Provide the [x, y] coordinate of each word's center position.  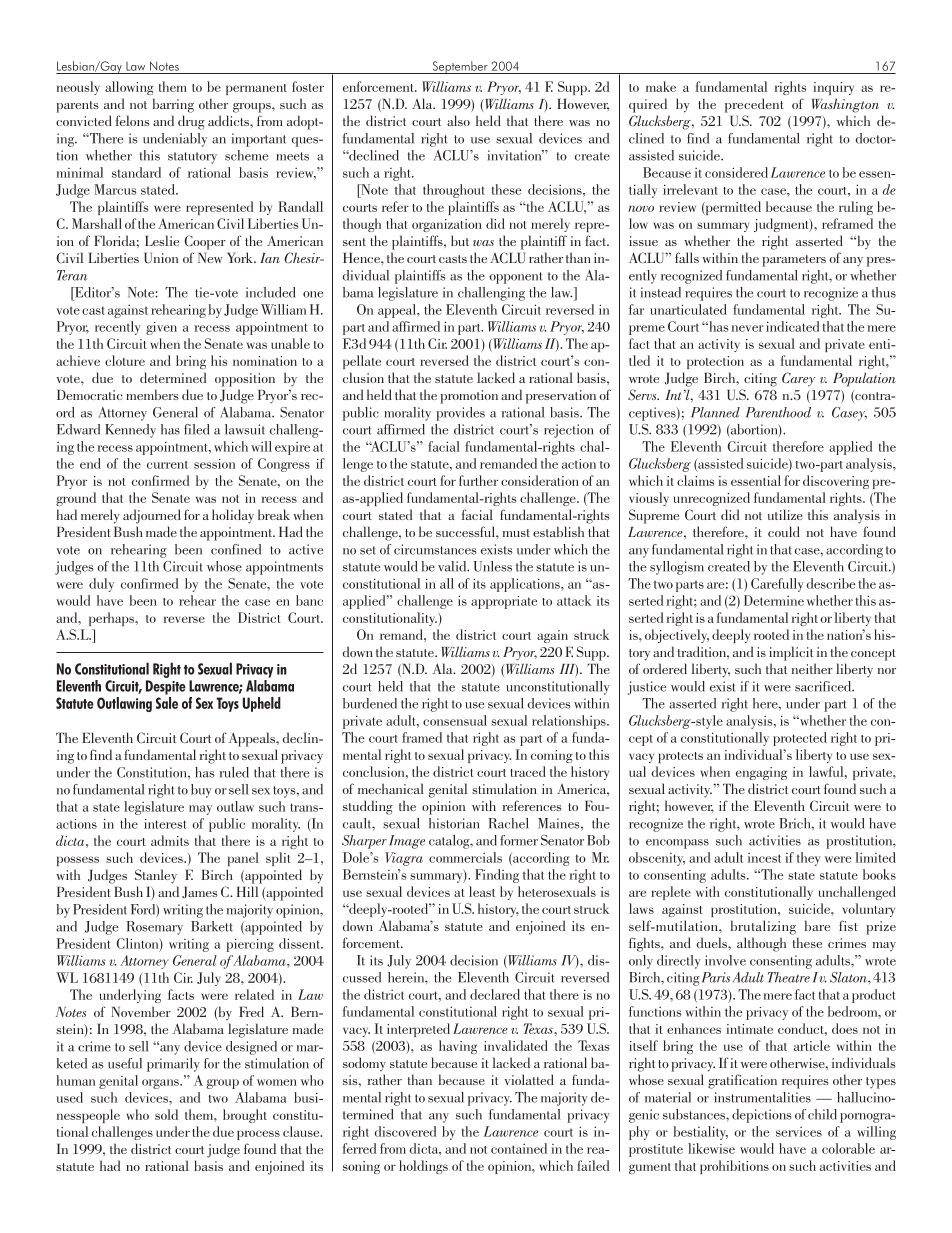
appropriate [504, 602]
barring [173, 105]
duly [101, 585]
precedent [754, 105]
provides [460, 414]
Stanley [156, 876]
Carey [799, 379]
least [482, 891]
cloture [125, 360]
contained [519, 1148]
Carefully [777, 585]
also [458, 120]
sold [166, 1114]
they [809, 859]
